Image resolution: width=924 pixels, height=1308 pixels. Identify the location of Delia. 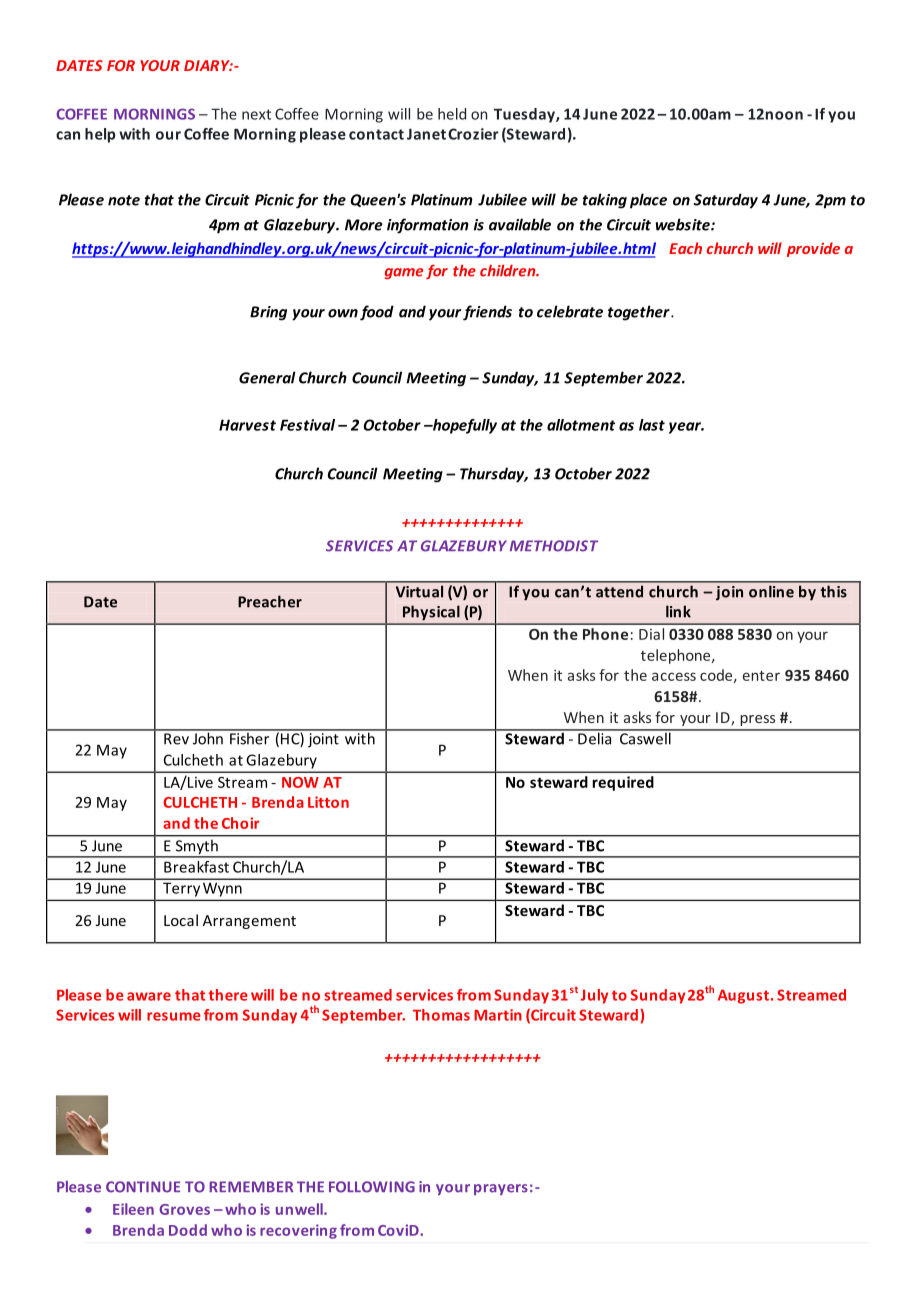
(595, 737).
